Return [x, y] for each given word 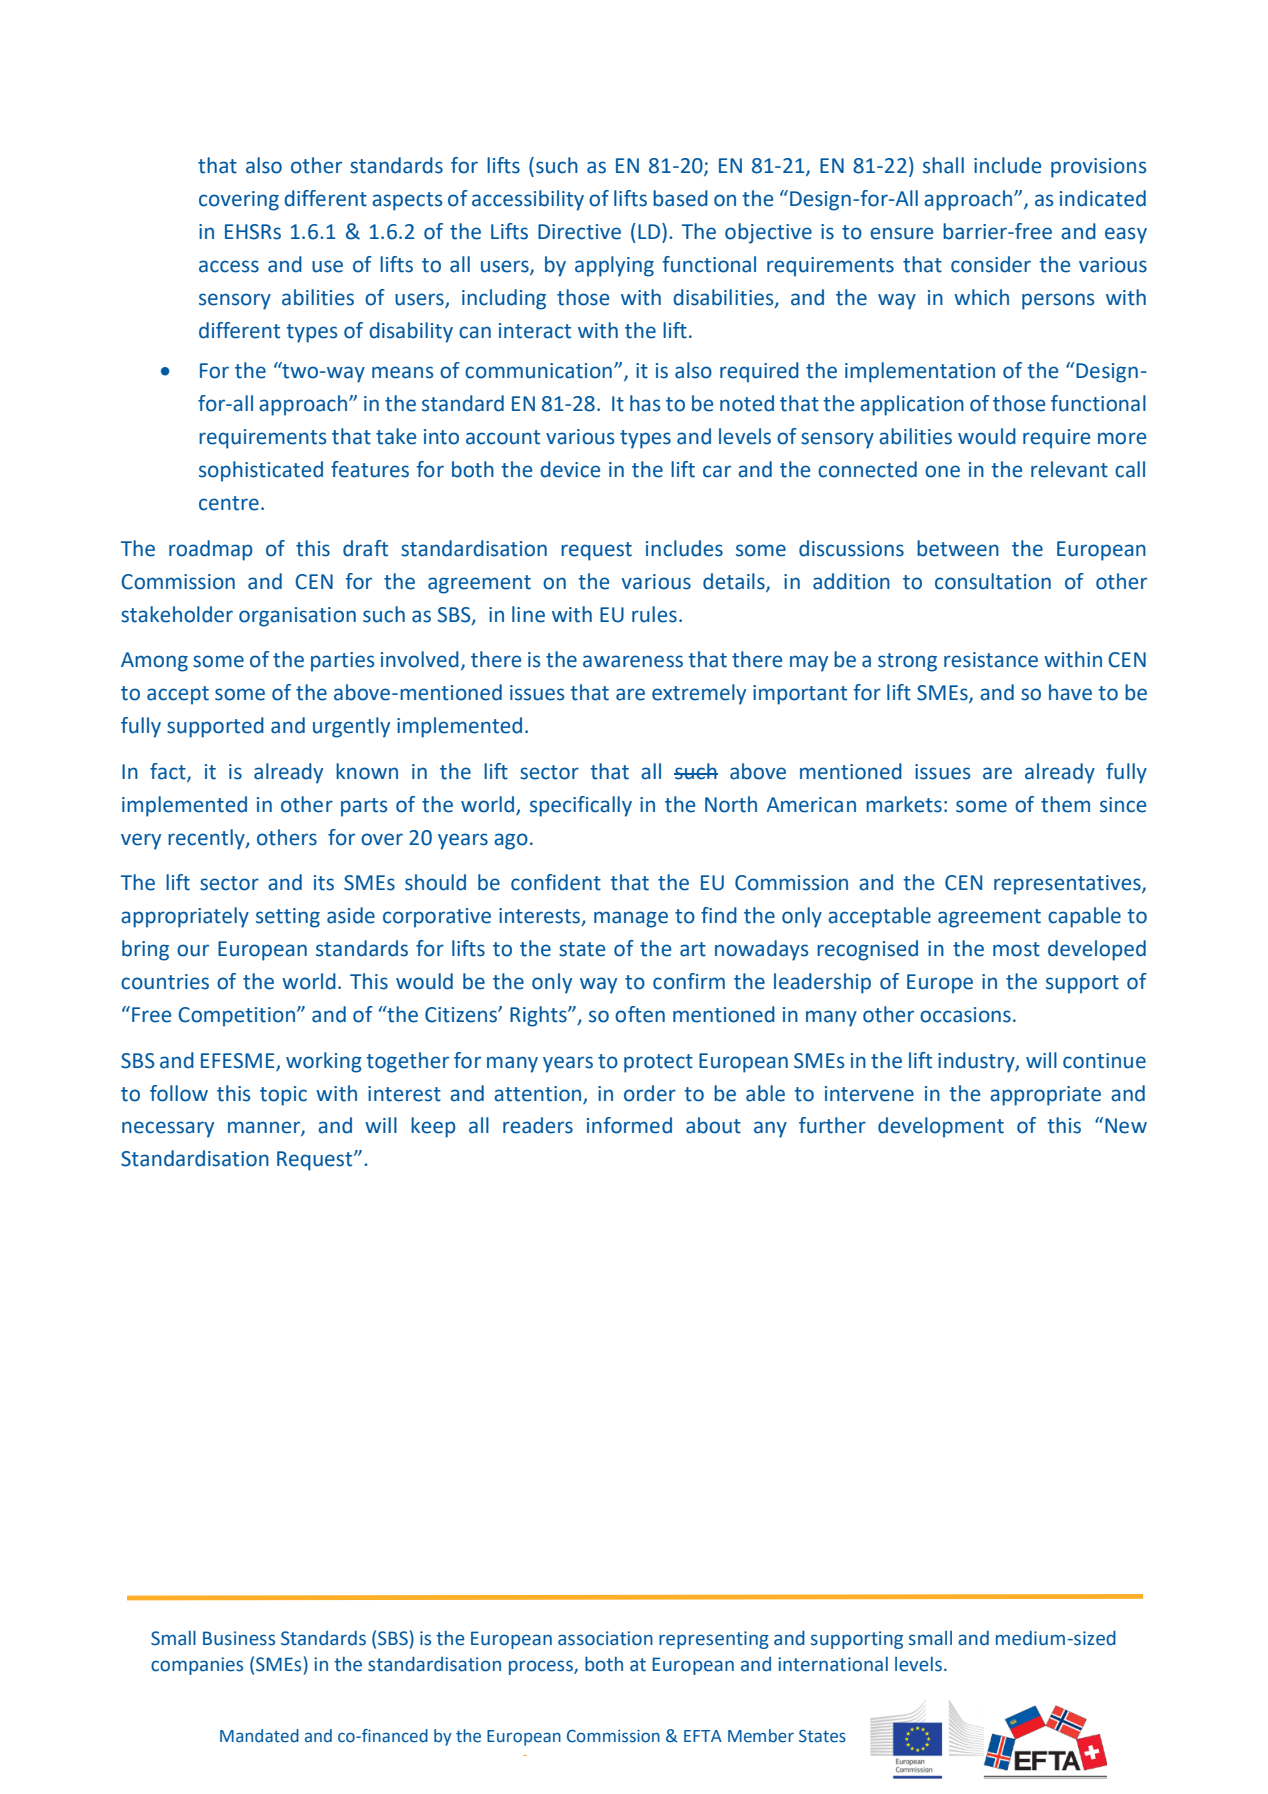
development [941, 1127]
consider [991, 264]
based [680, 198]
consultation [993, 581]
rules [654, 614]
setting [288, 918]
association [605, 1638]
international [833, 1664]
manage [631, 919]
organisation [297, 617]
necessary [168, 1129]
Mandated [259, 1736]
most [1016, 949]
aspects [407, 201]
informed [629, 1125]
